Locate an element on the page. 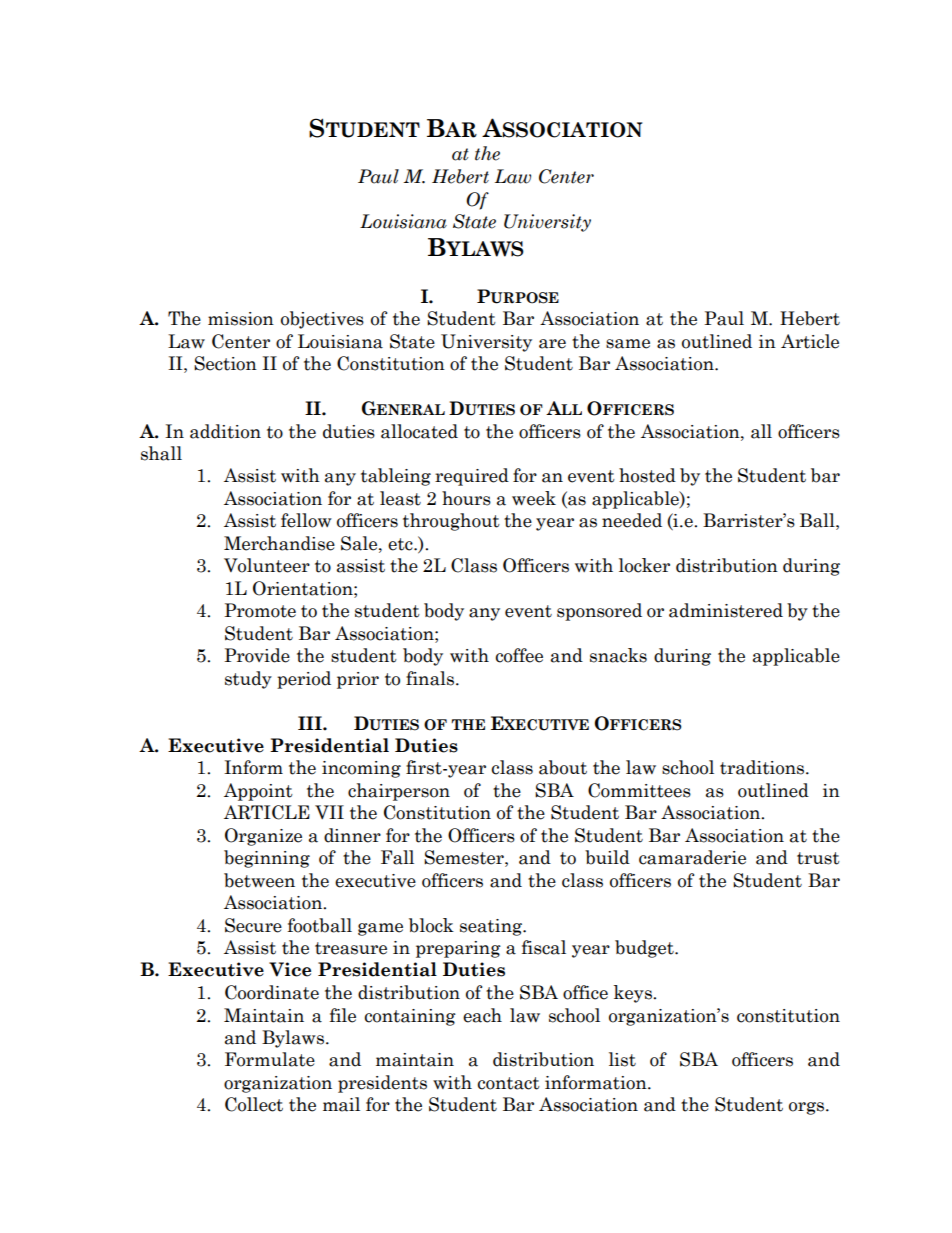  traditions is located at coordinates (762, 767).
